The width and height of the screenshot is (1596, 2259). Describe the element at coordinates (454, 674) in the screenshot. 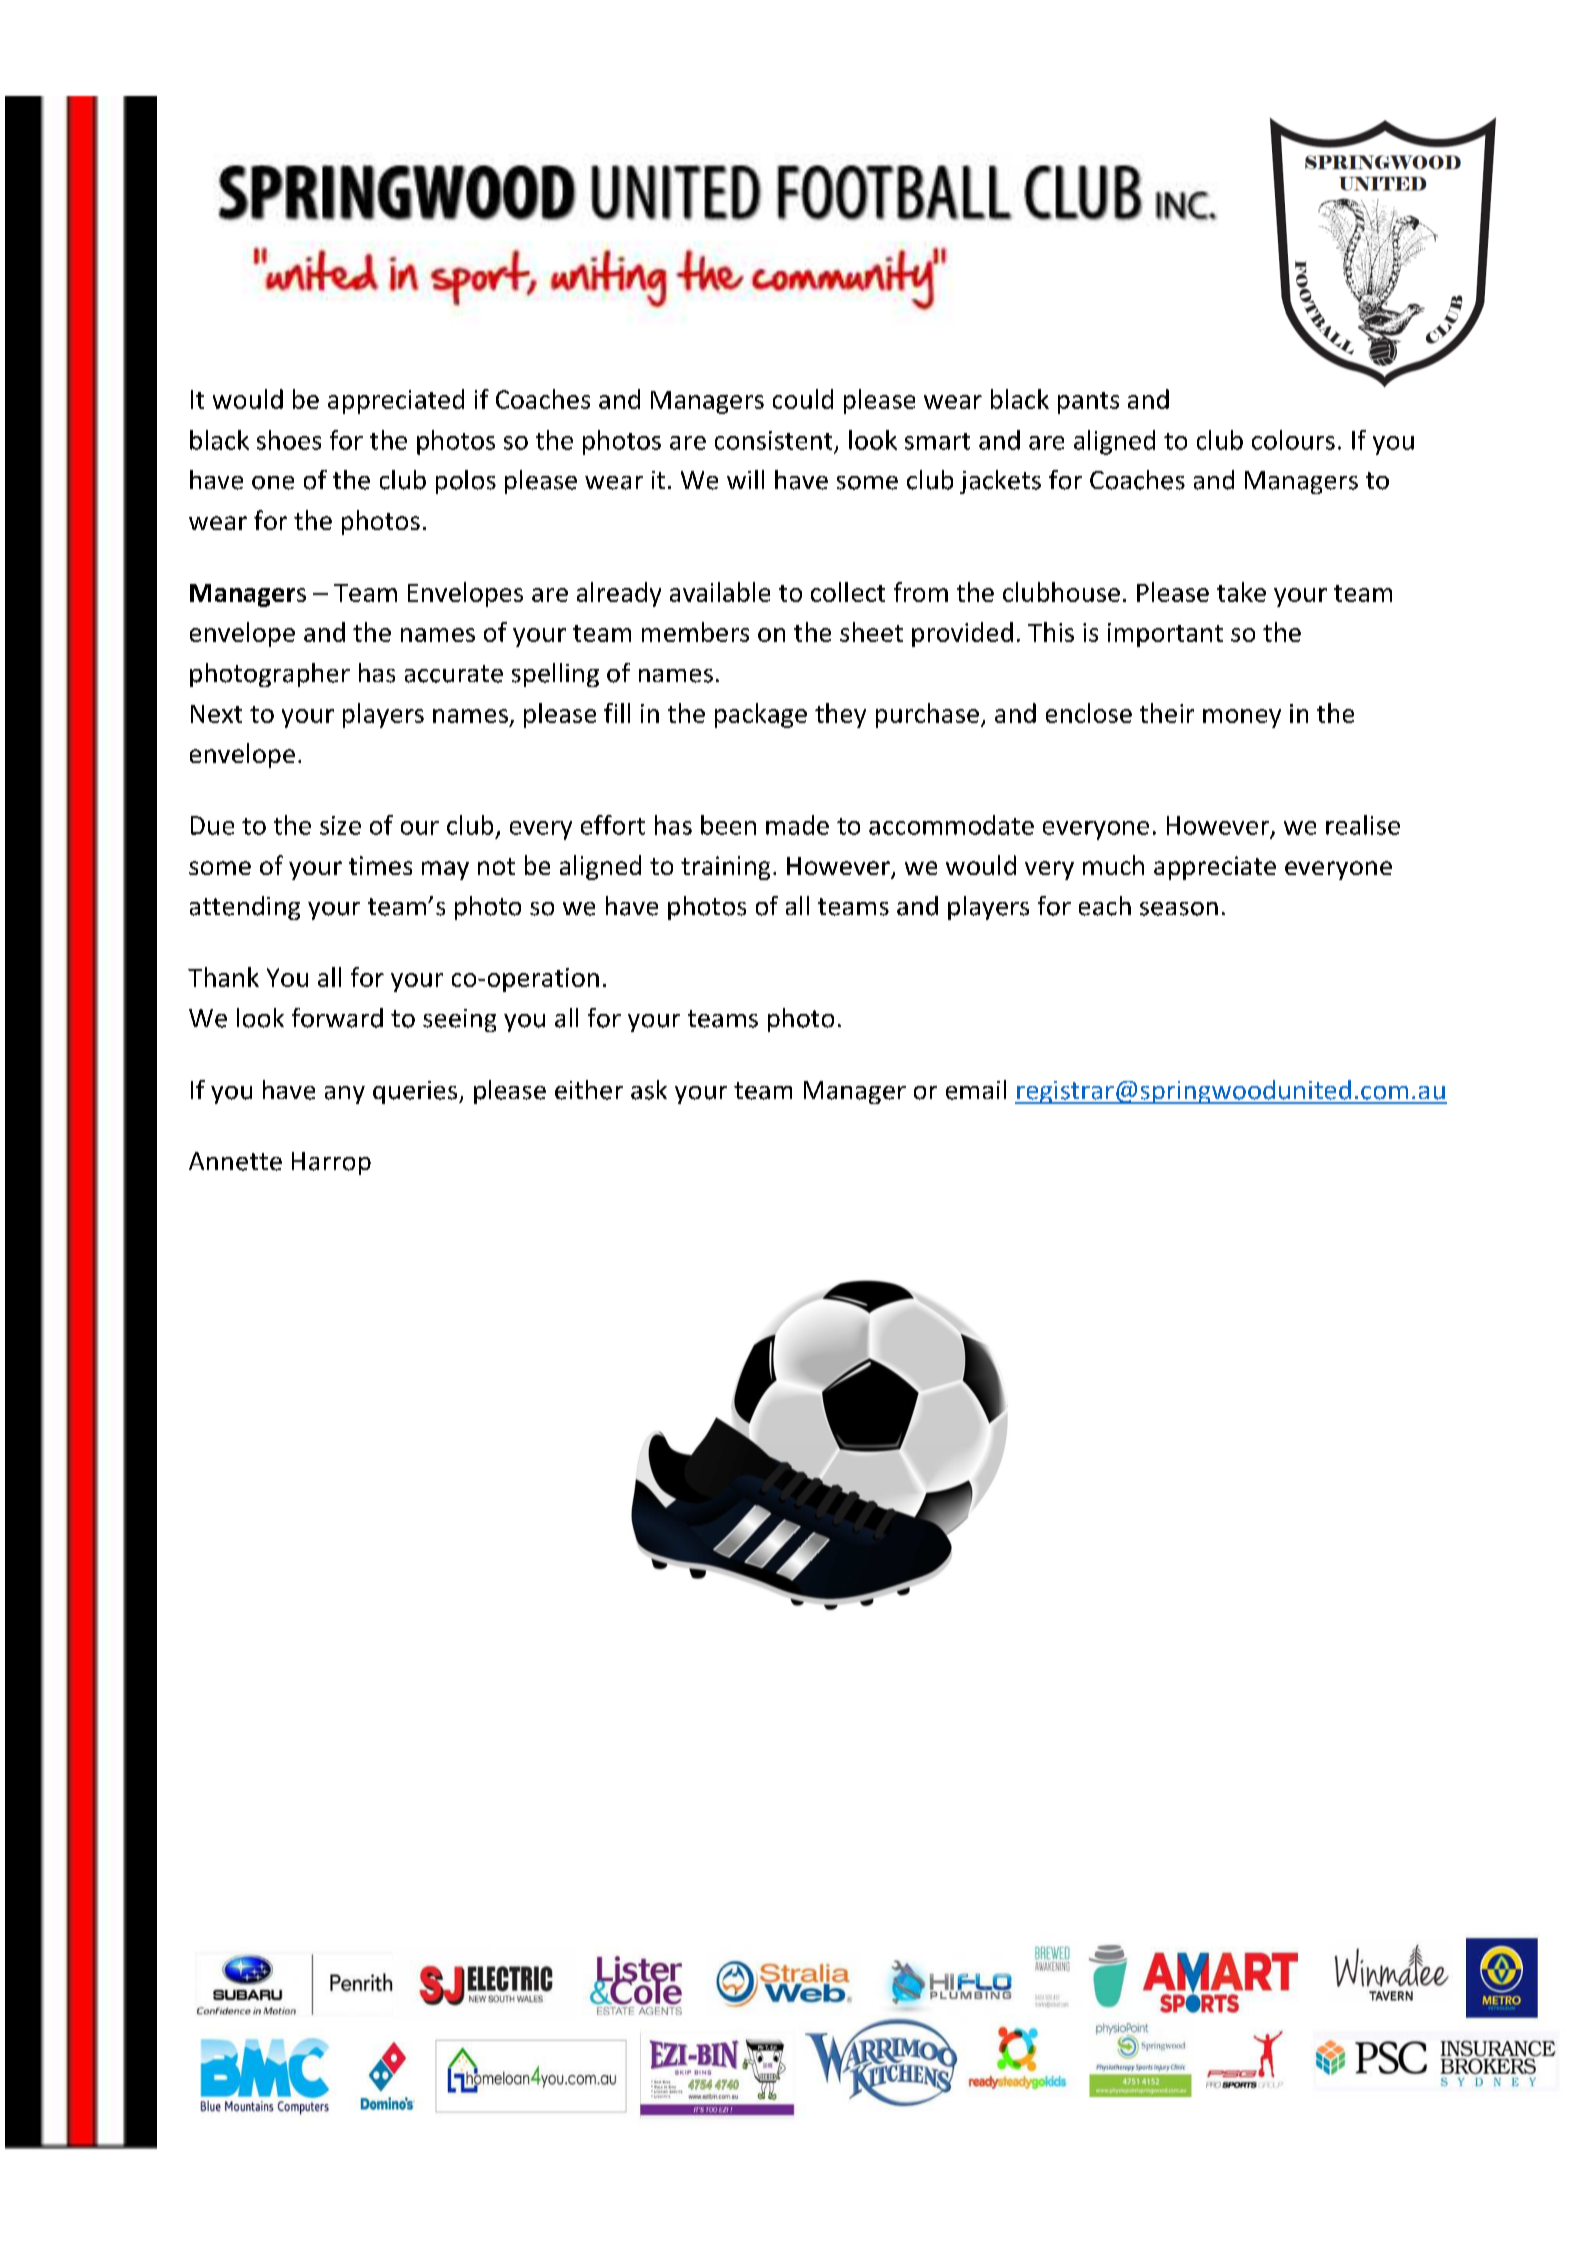

I see `accurate` at that location.
